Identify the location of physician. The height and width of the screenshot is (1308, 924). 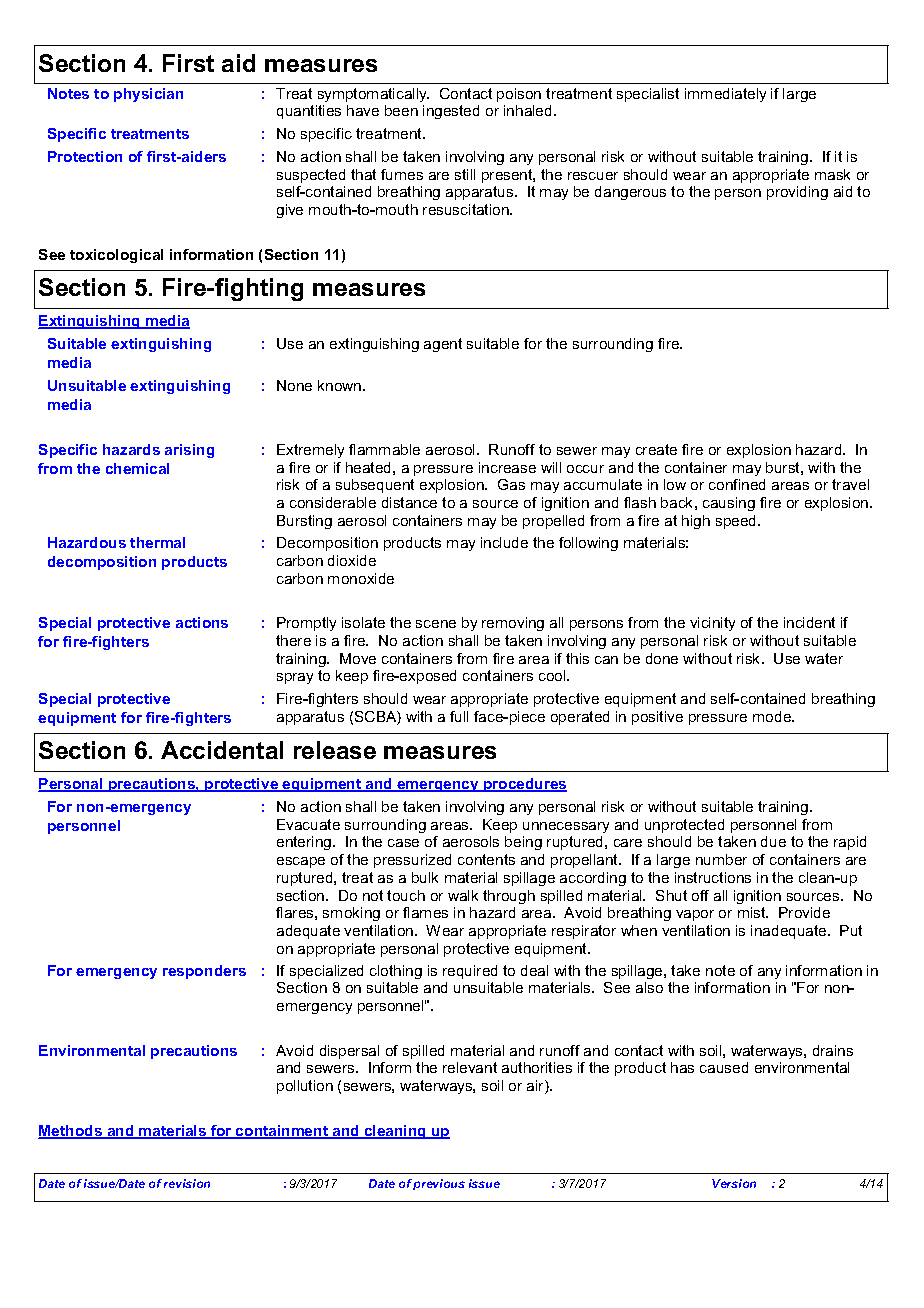
(148, 95).
